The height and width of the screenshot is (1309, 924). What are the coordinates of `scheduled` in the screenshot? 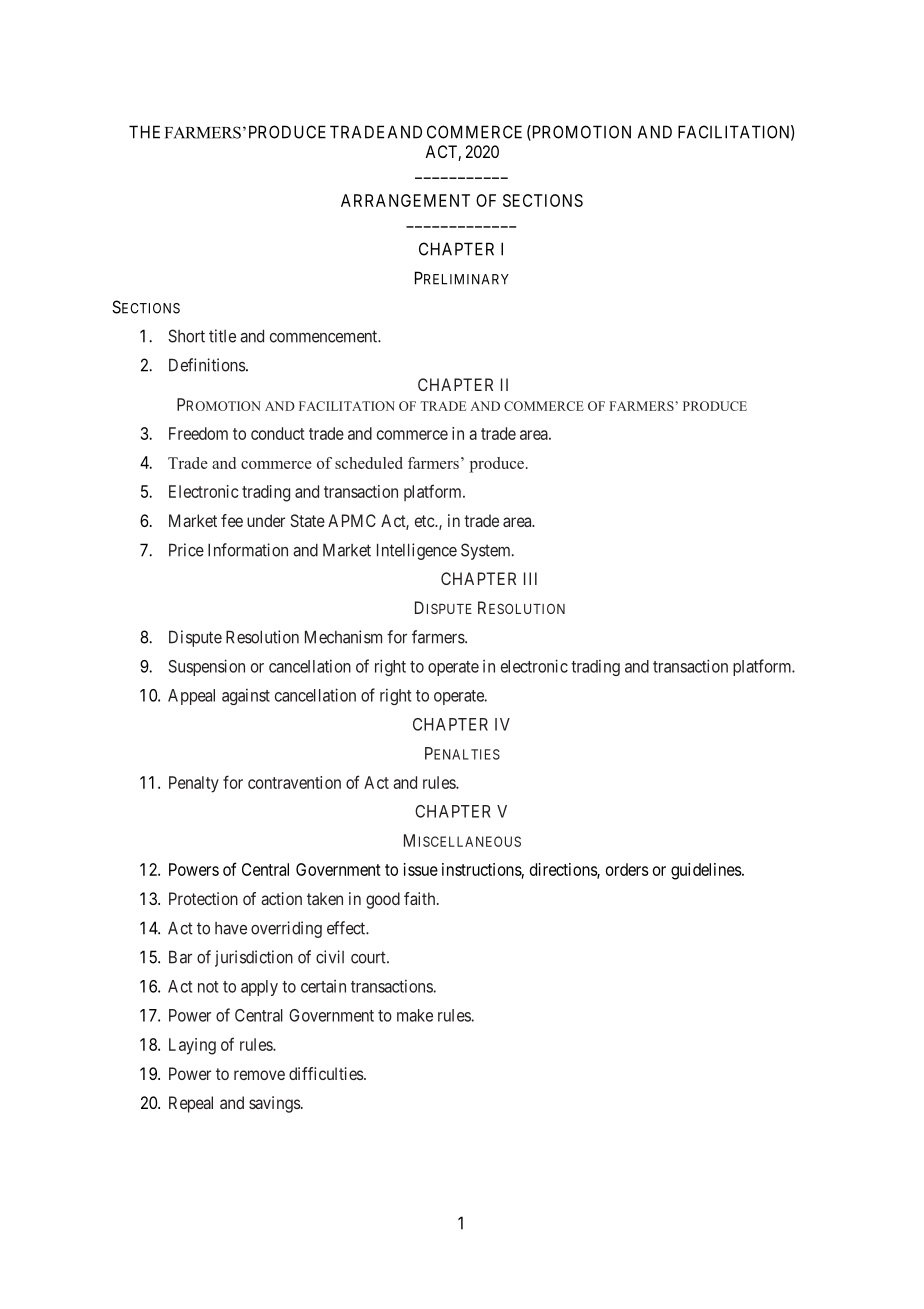 It's located at (369, 463).
